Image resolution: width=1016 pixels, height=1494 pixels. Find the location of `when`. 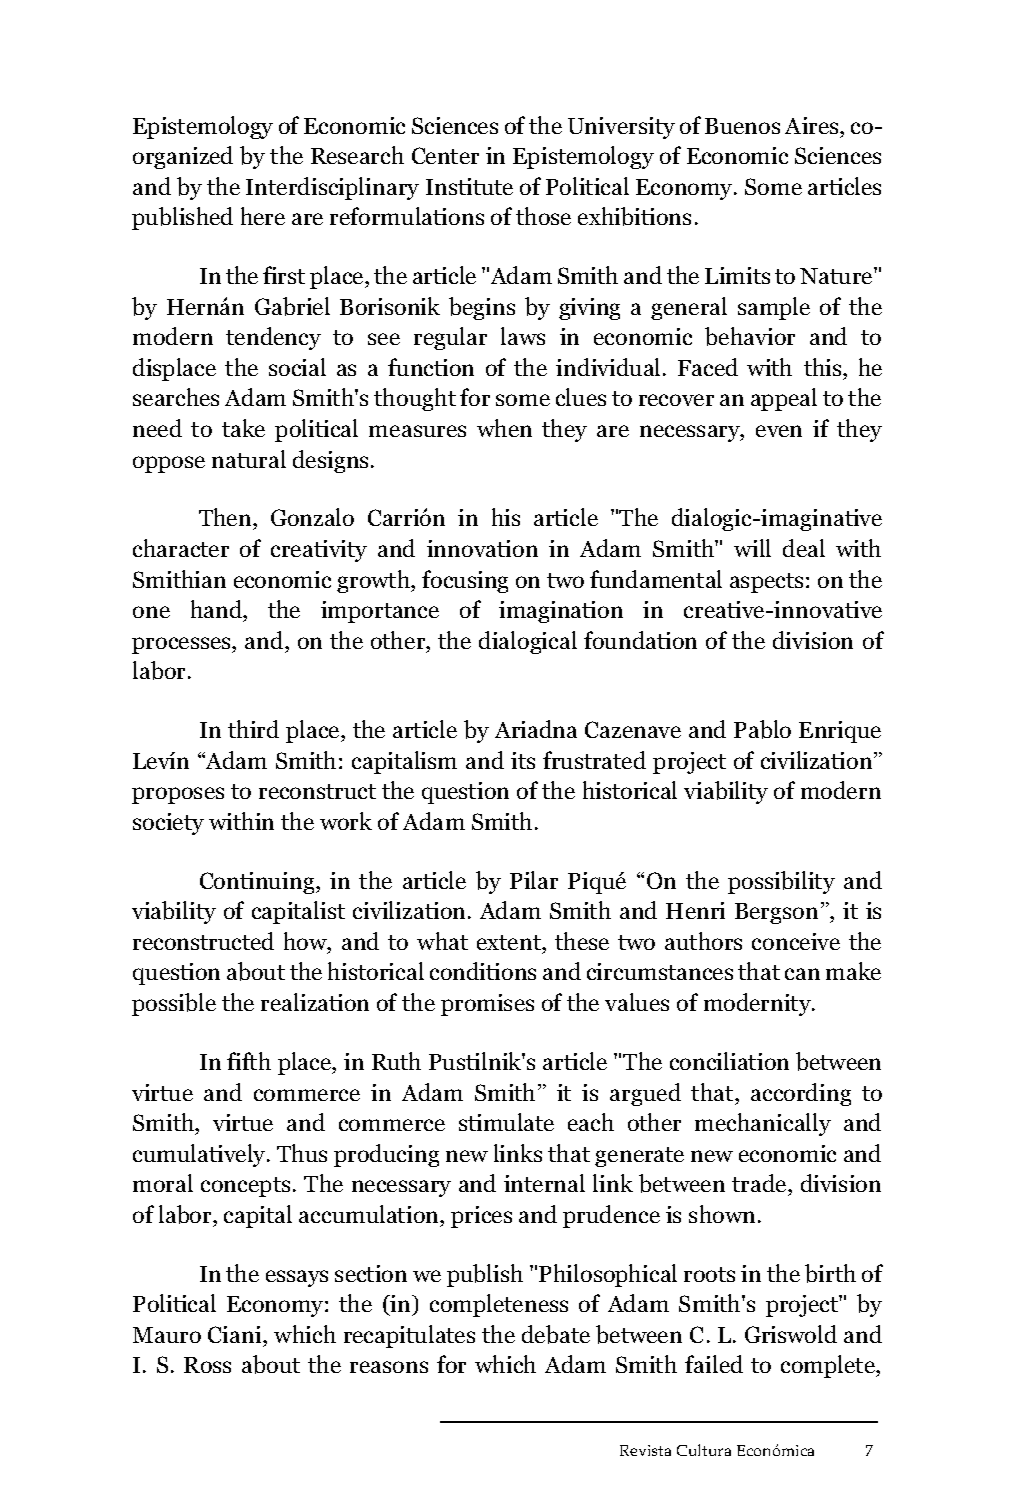

when is located at coordinates (504, 428).
